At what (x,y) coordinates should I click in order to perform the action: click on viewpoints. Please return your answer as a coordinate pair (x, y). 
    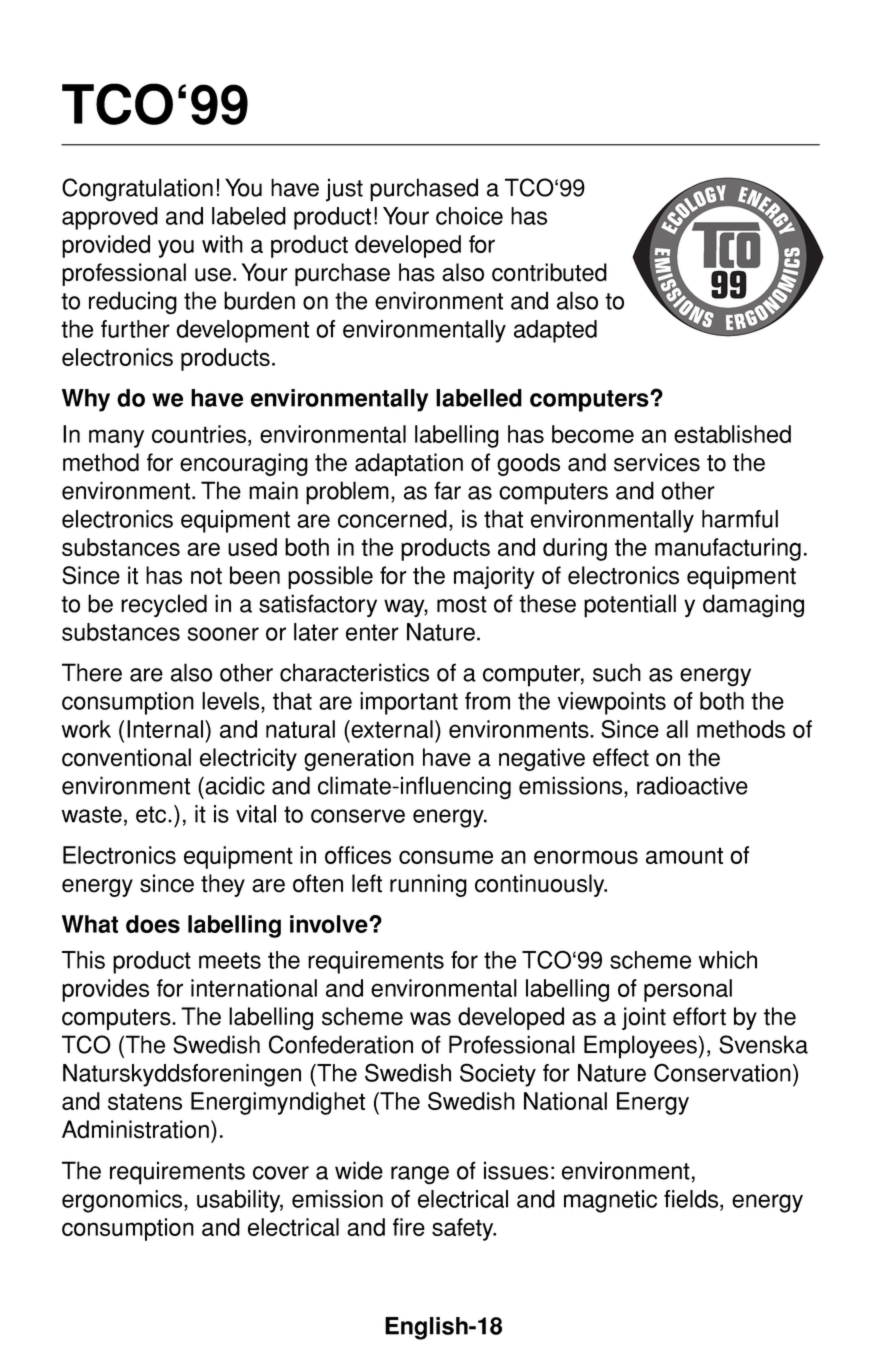
    Looking at the image, I should click on (612, 703).
